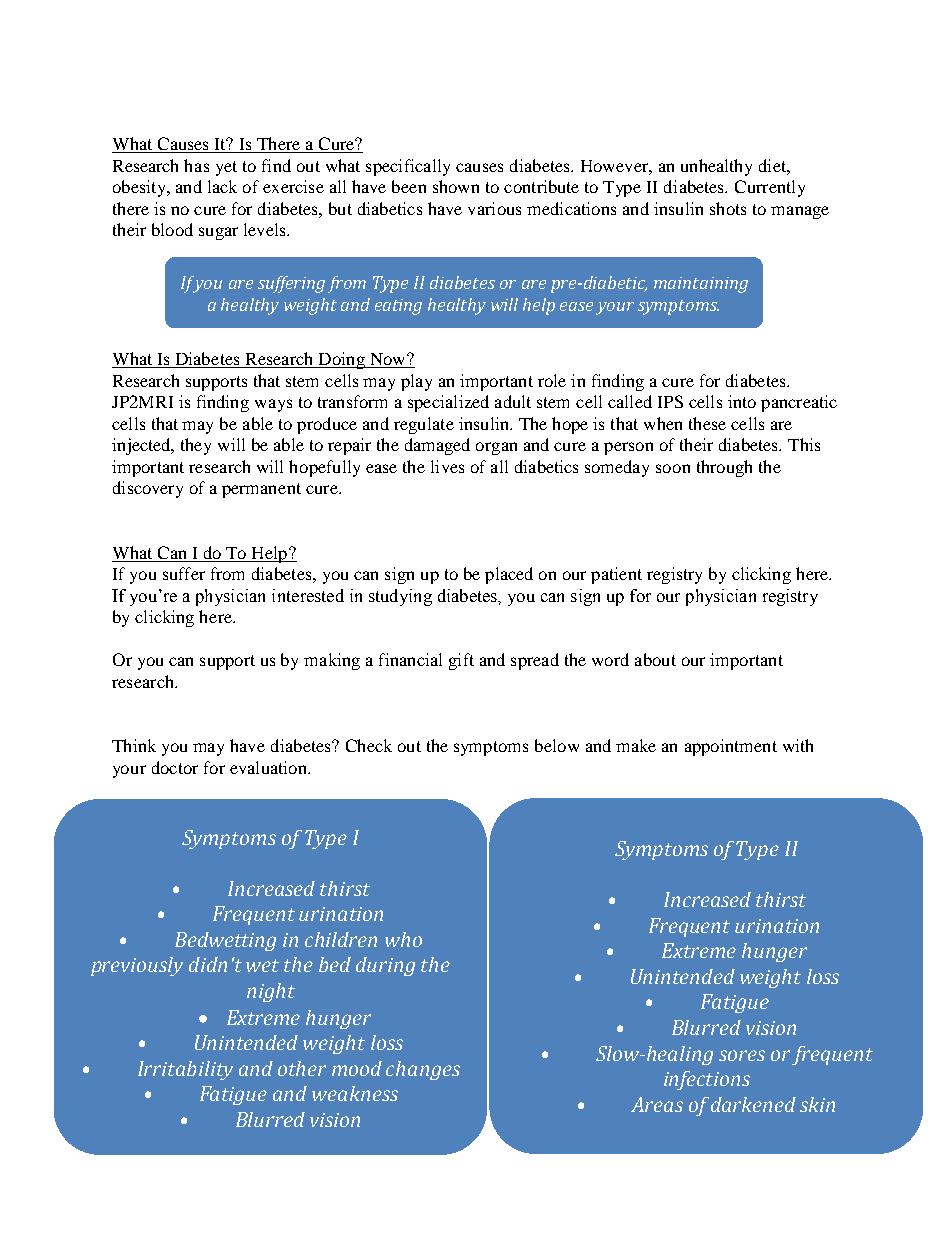 The image size is (952, 1233). What do you see at coordinates (448, 403) in the image?
I see `specialized` at bounding box center [448, 403].
